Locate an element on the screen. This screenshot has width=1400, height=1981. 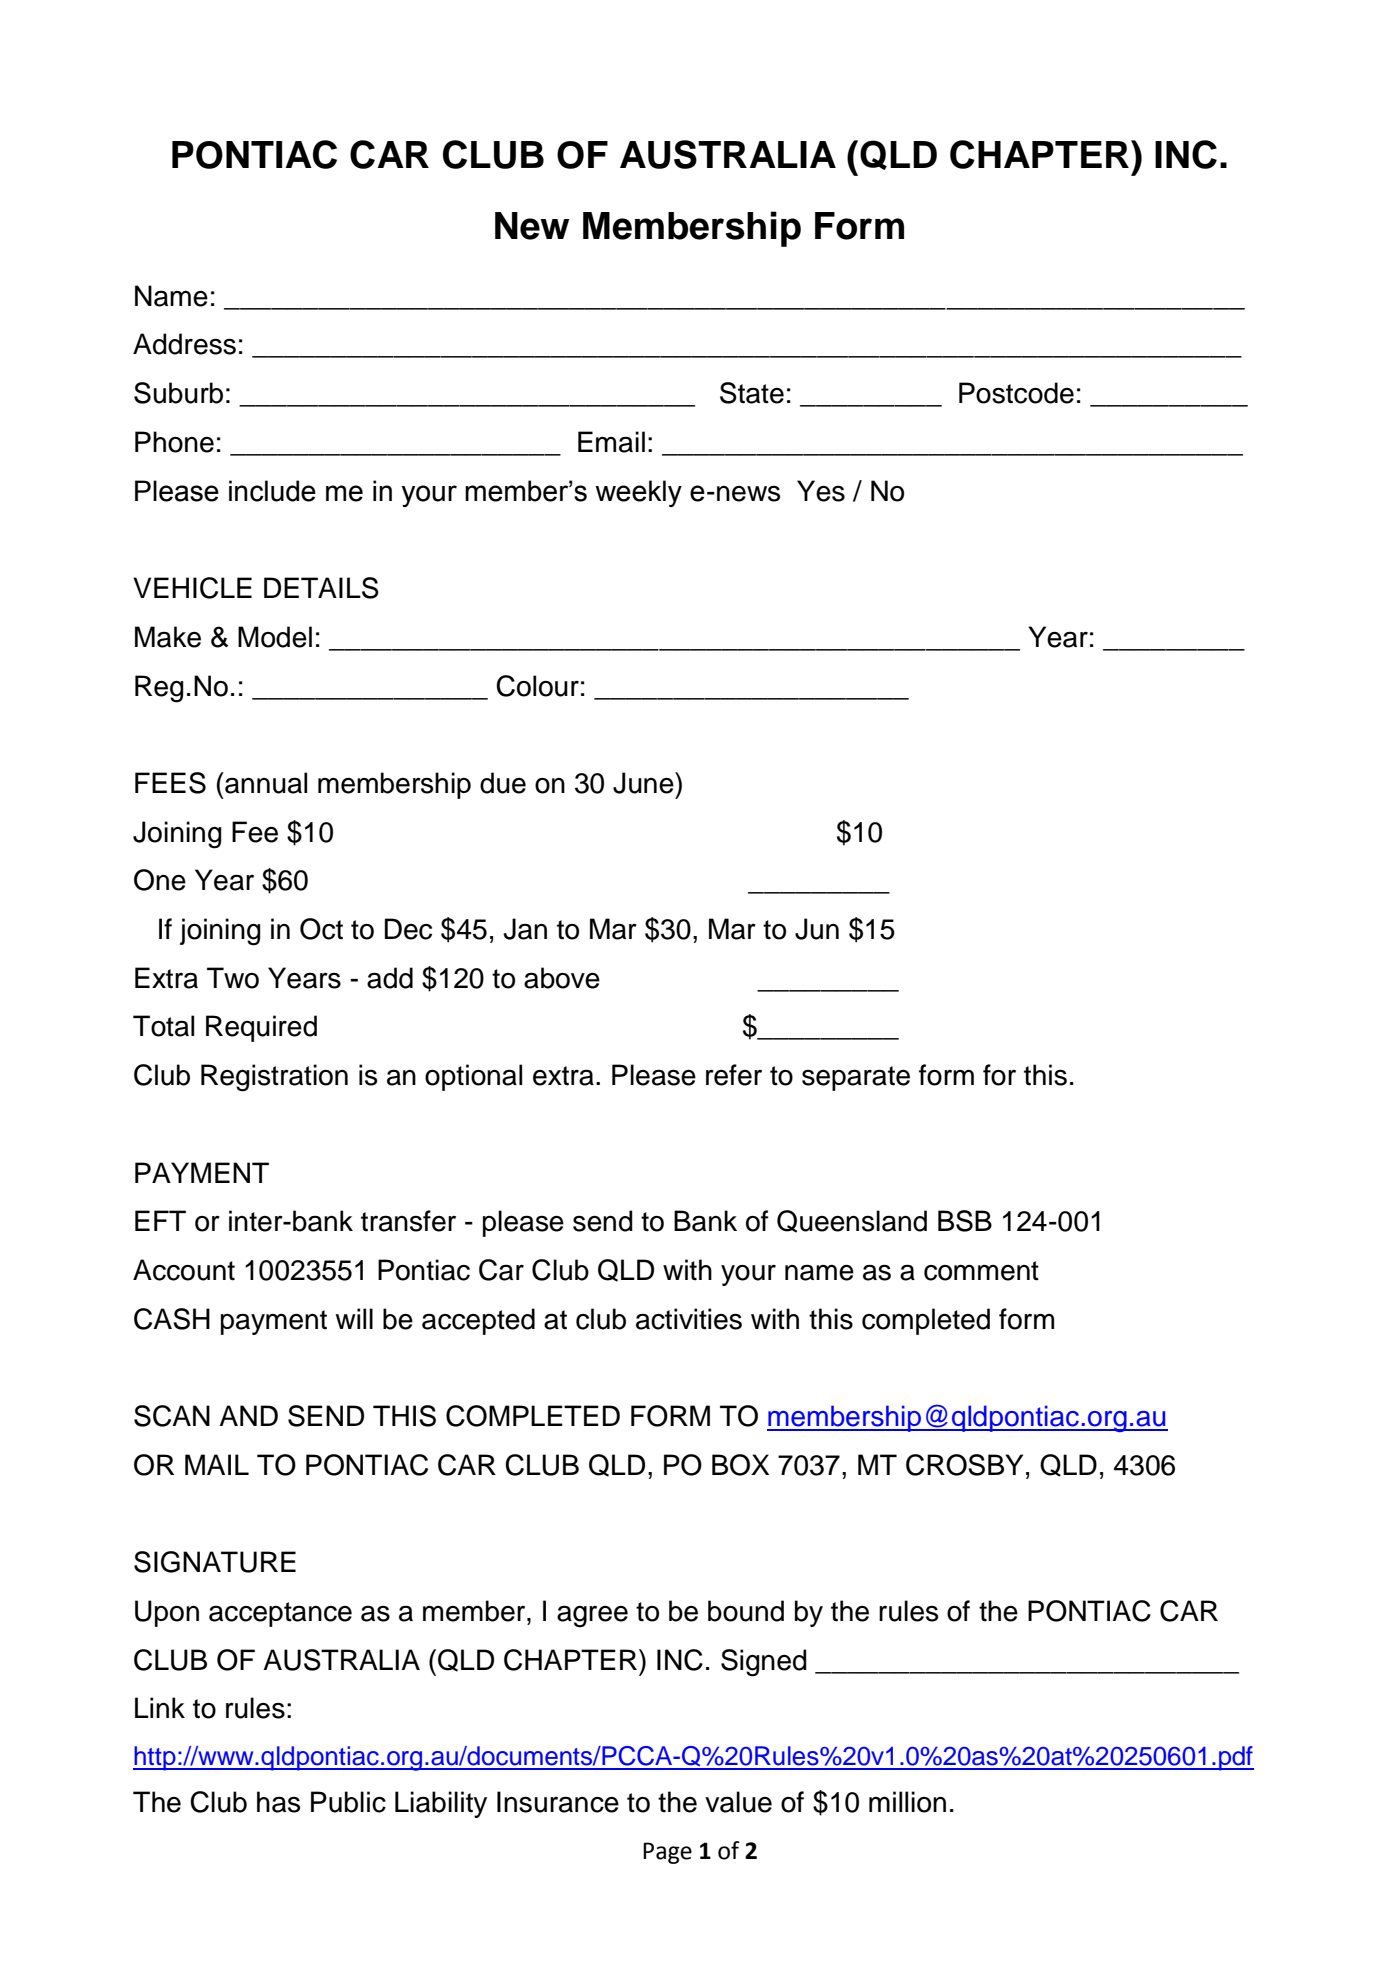
has is located at coordinates (278, 1802).
